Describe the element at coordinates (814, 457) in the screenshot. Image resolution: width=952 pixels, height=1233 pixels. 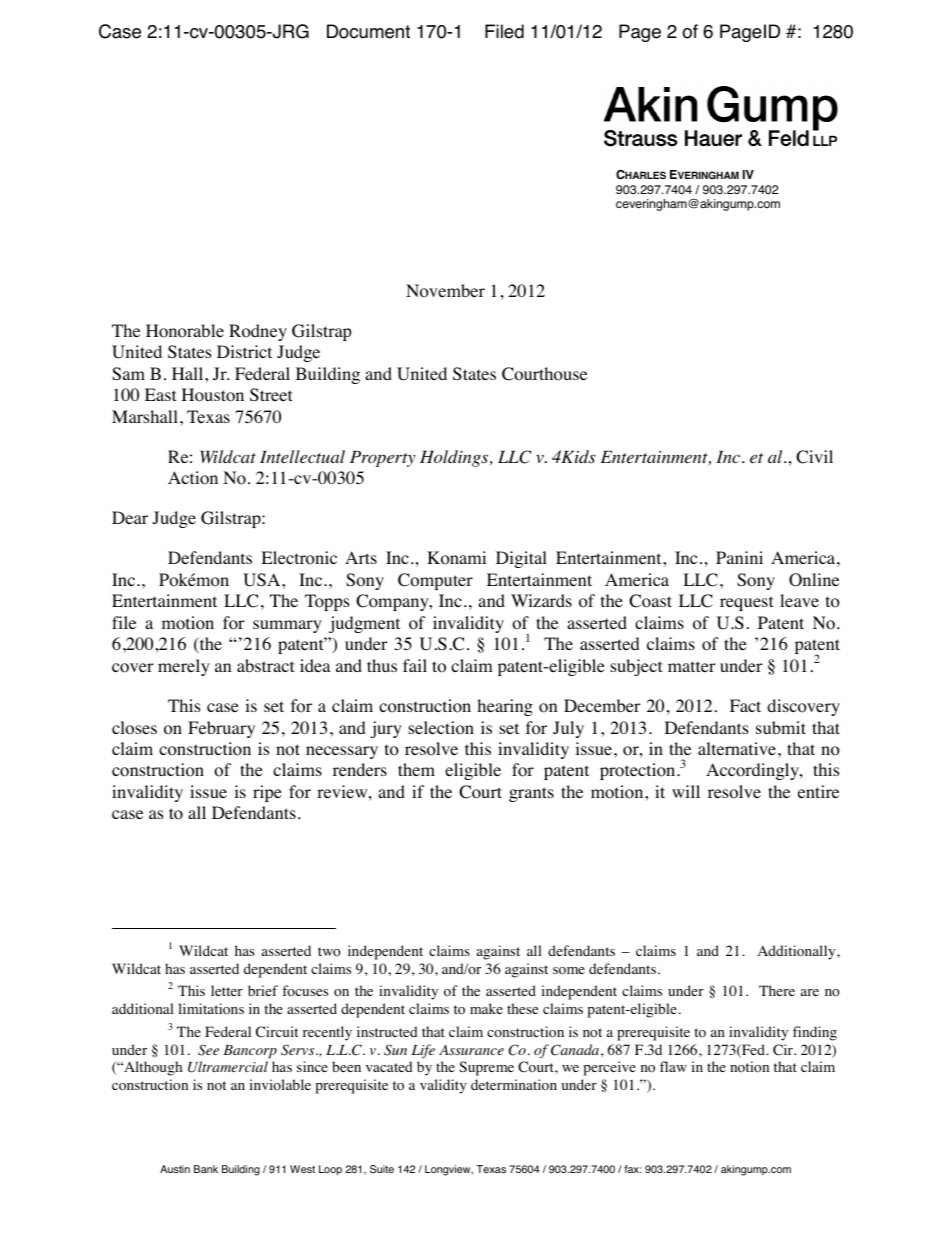
I see `Civil` at that location.
